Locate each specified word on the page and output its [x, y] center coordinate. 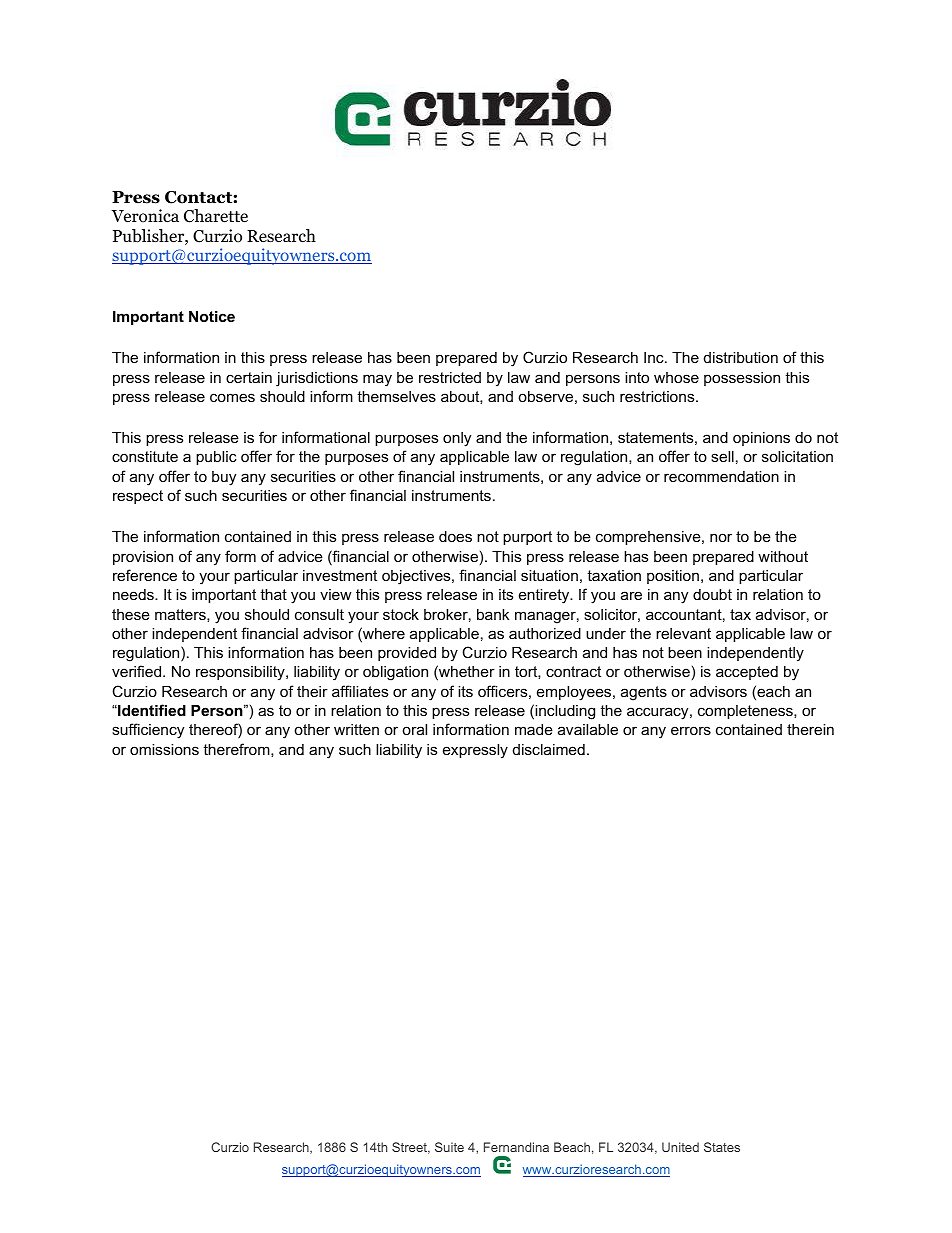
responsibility [241, 673]
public [216, 458]
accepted [747, 673]
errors [691, 730]
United [680, 1147]
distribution [741, 357]
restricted [450, 377]
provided [407, 654]
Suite [449, 1147]
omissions [164, 749]
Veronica [145, 216]
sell [722, 456]
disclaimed [549, 749]
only [457, 439]
